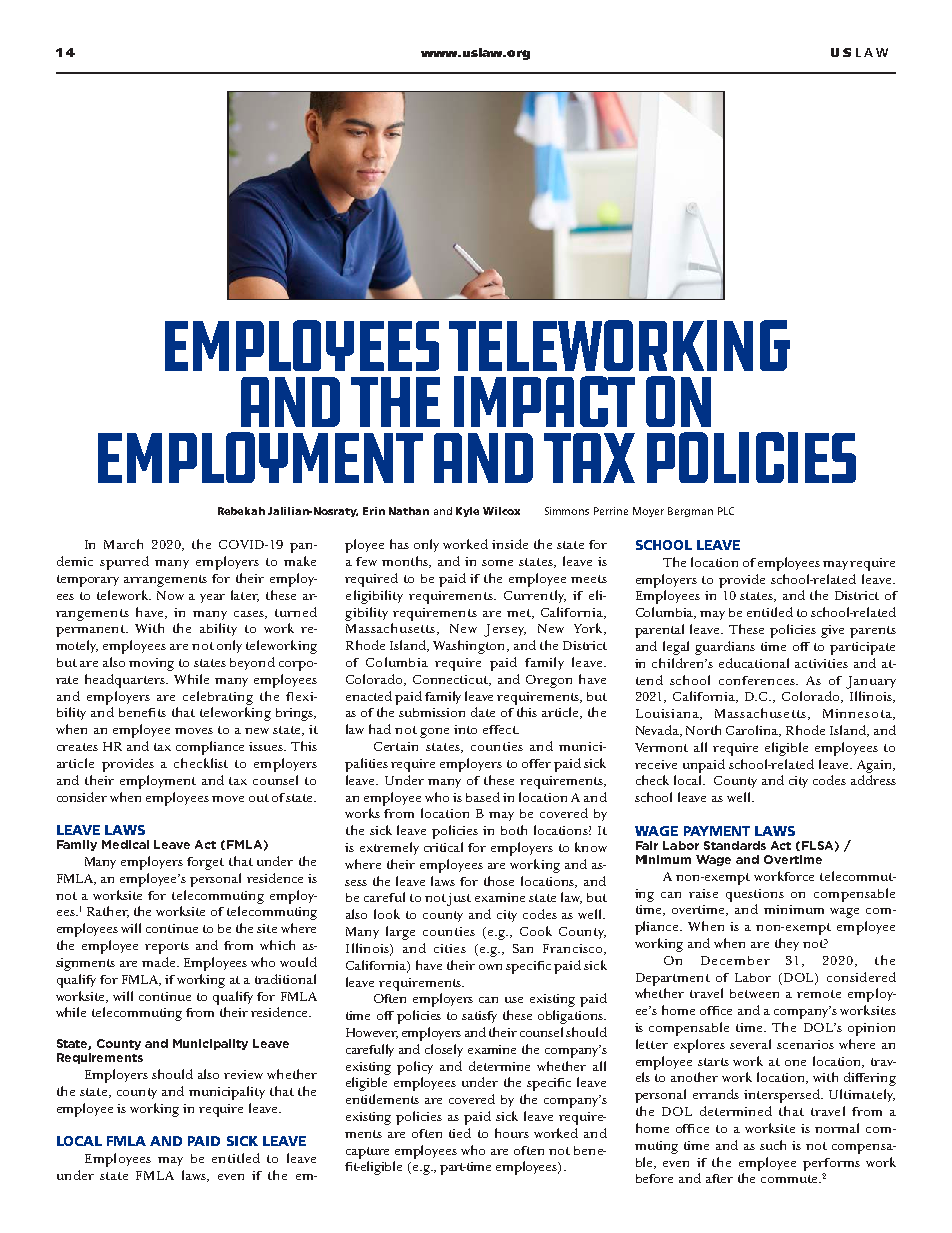  Describe the element at coordinates (544, 401) in the screenshot. I see `Impact` at that location.
